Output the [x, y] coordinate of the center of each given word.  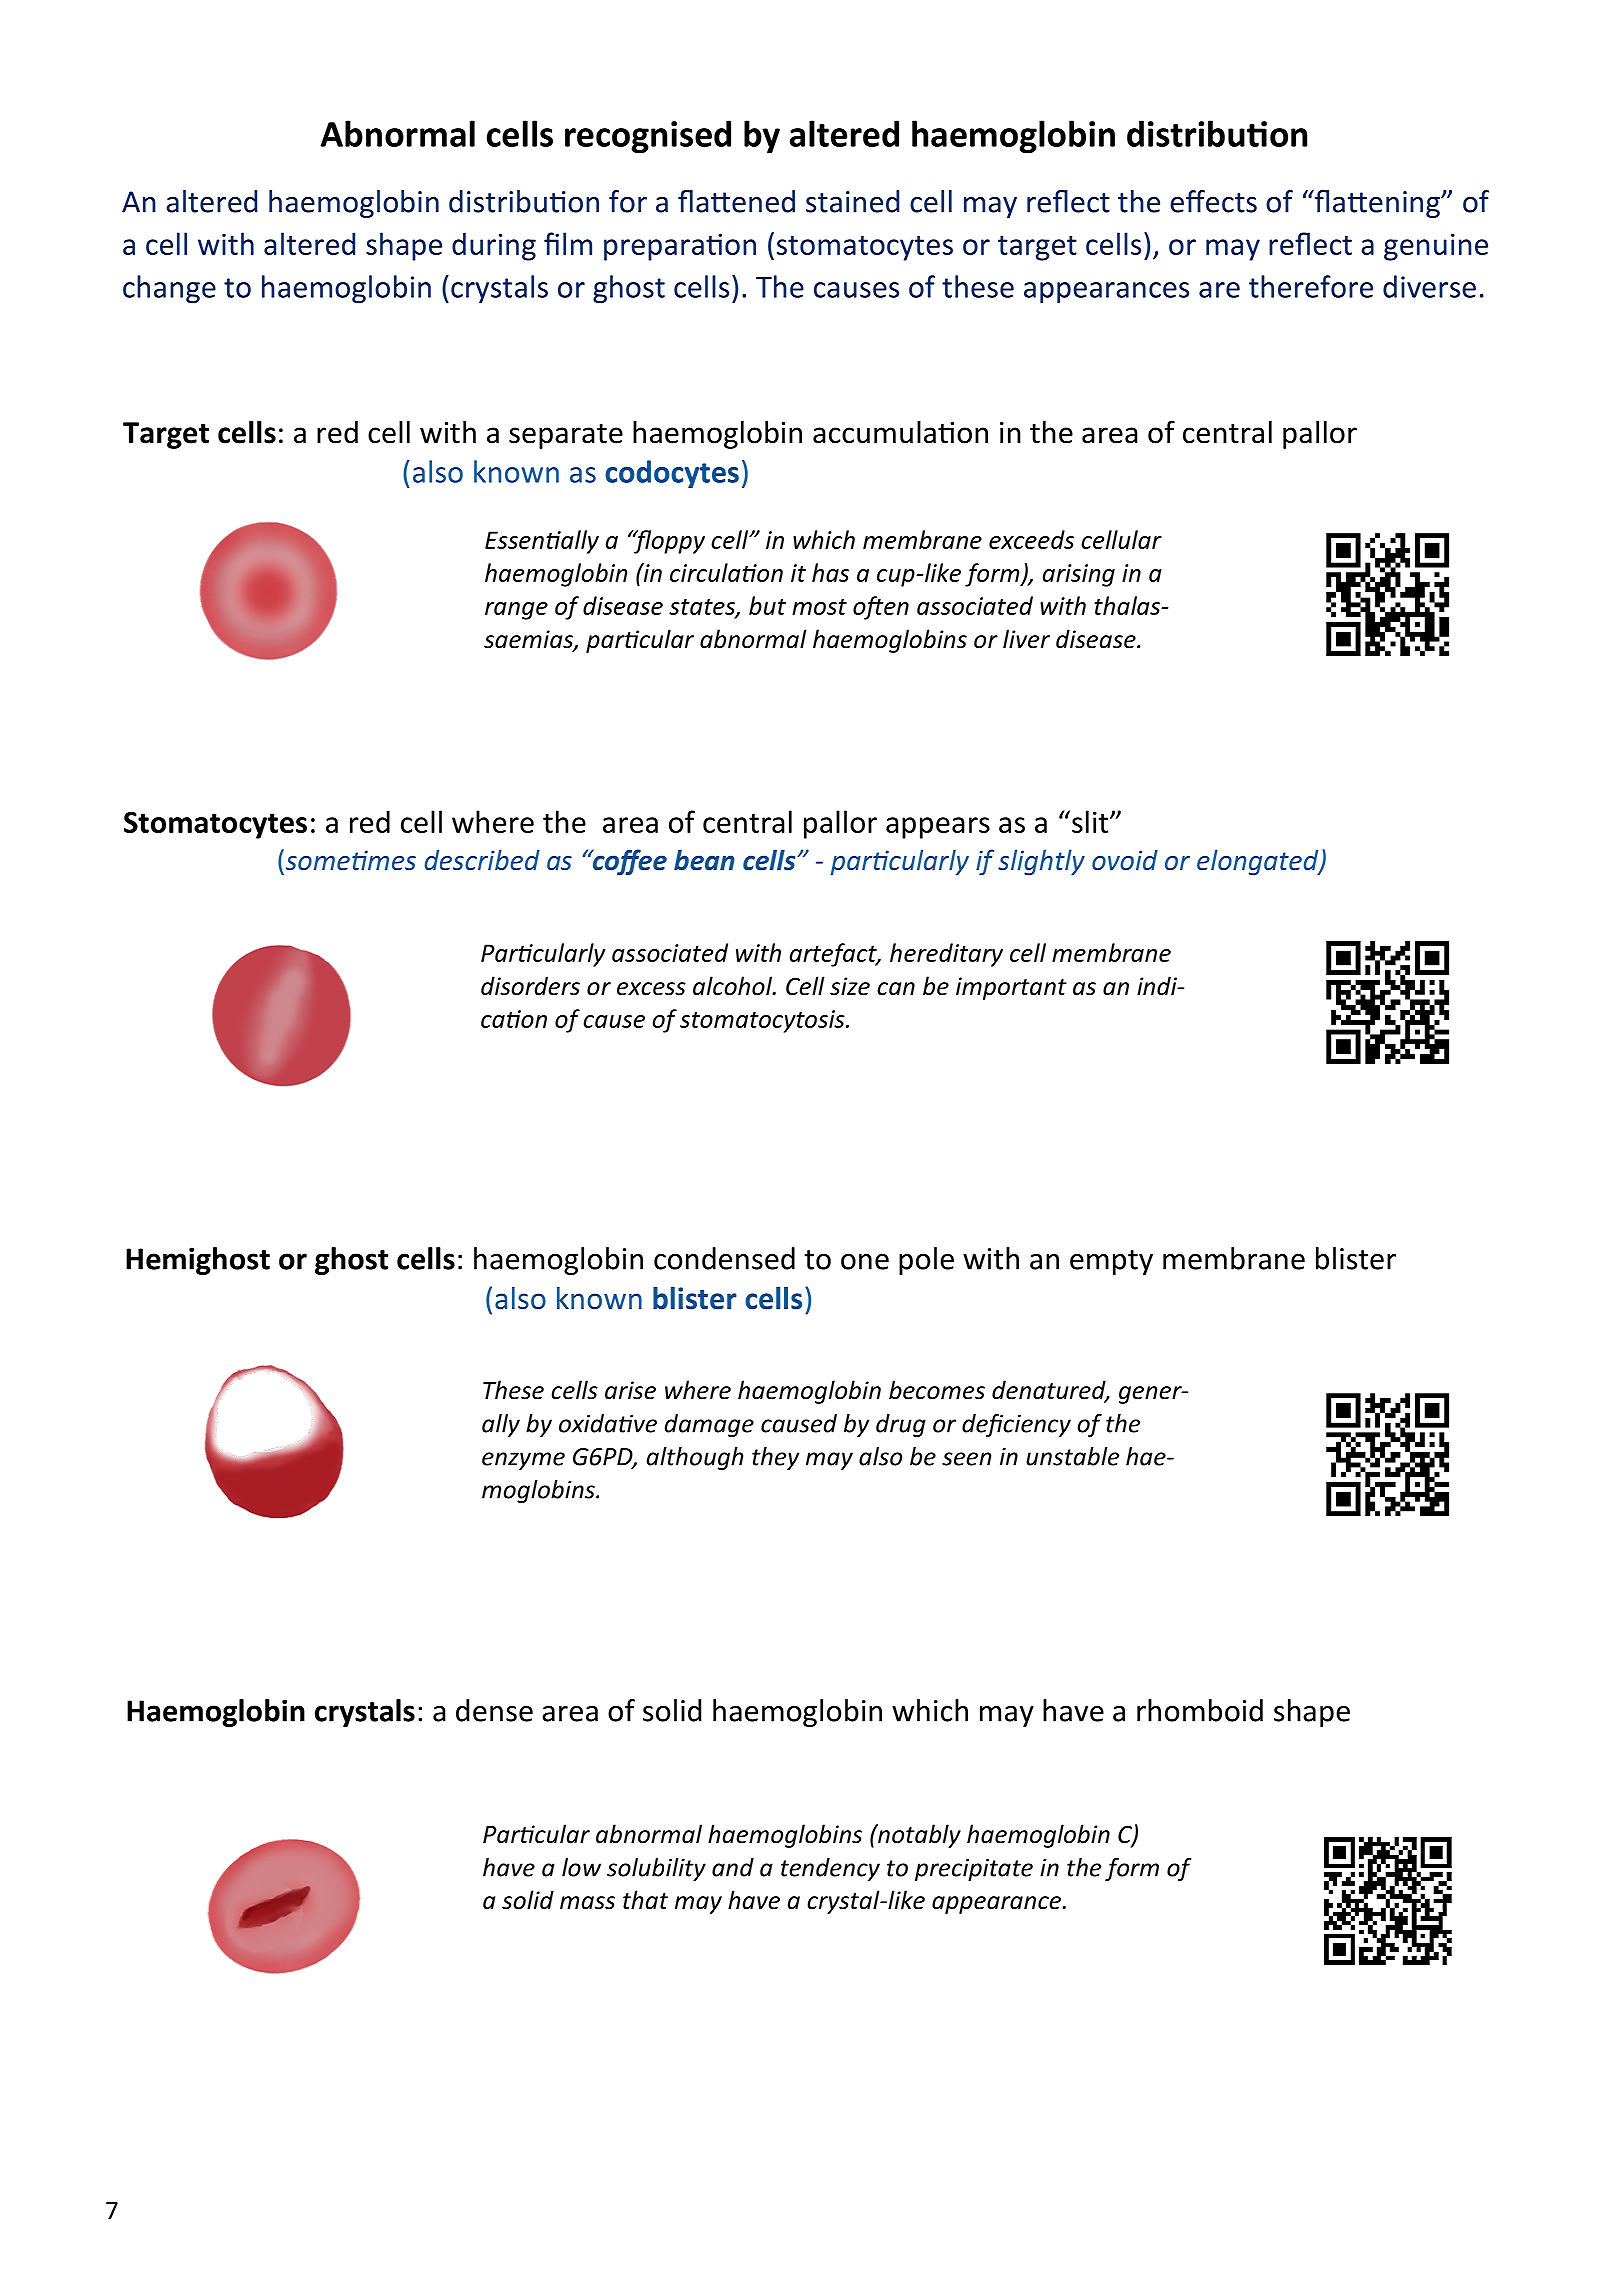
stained [852, 201]
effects [1213, 201]
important [1011, 988]
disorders [530, 986]
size [850, 986]
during [494, 246]
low [581, 1867]
